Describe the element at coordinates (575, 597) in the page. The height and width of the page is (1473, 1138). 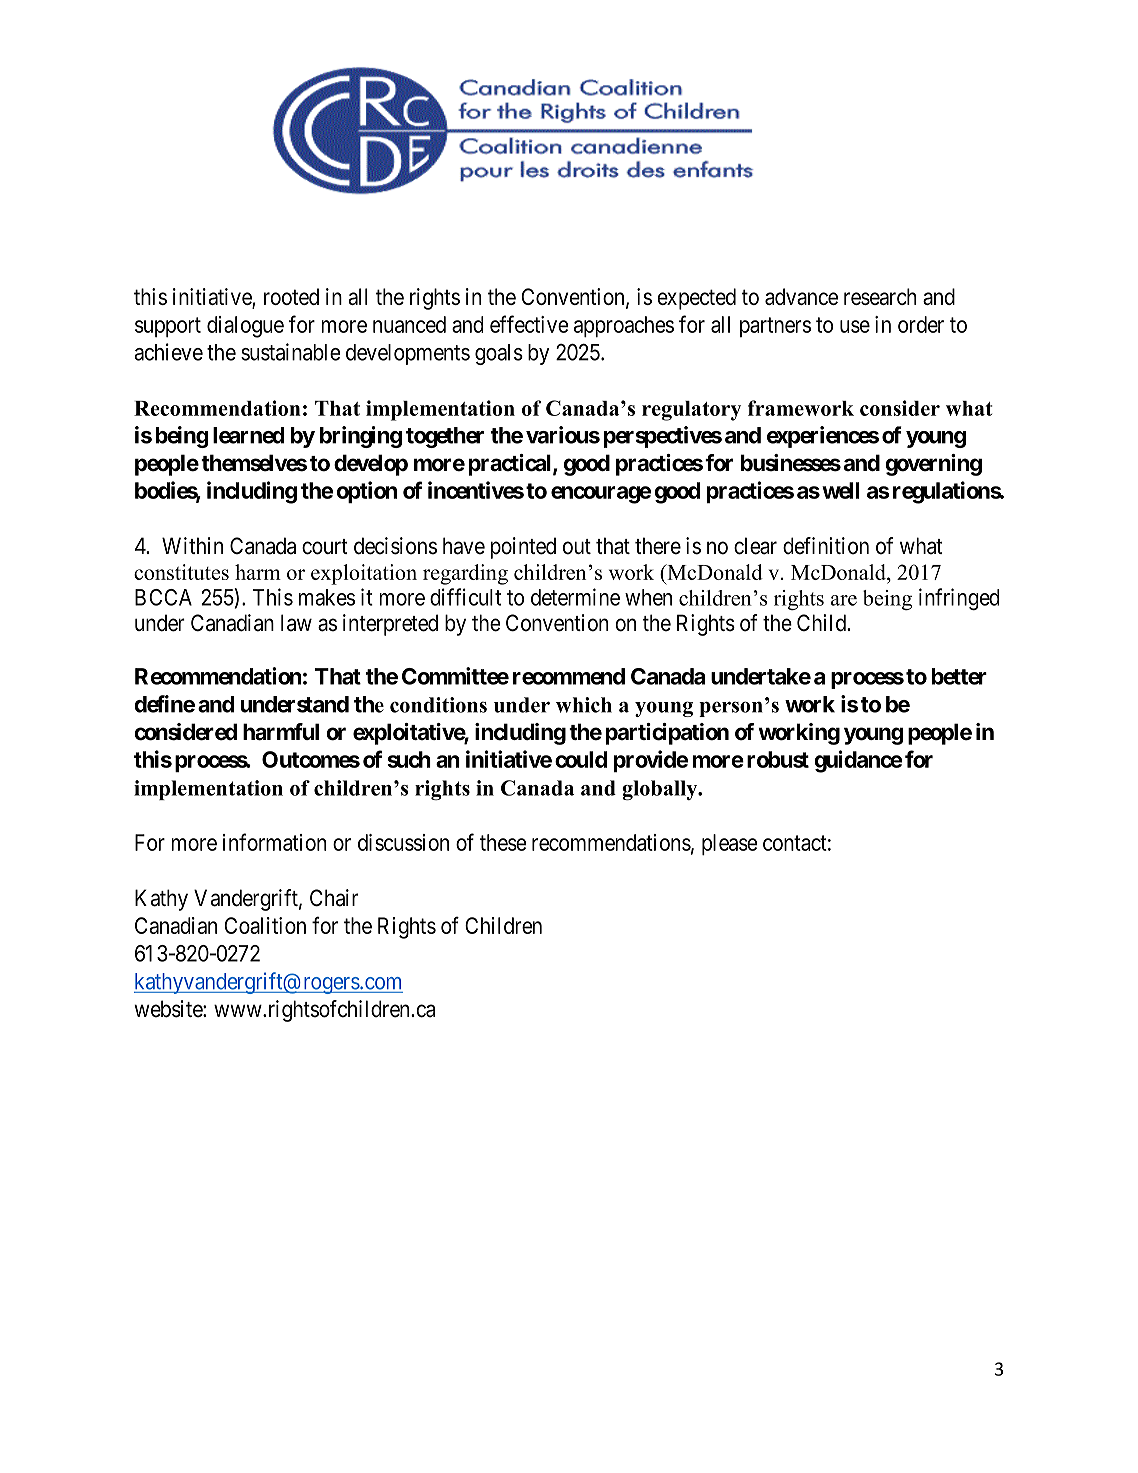
I see `determine` at that location.
